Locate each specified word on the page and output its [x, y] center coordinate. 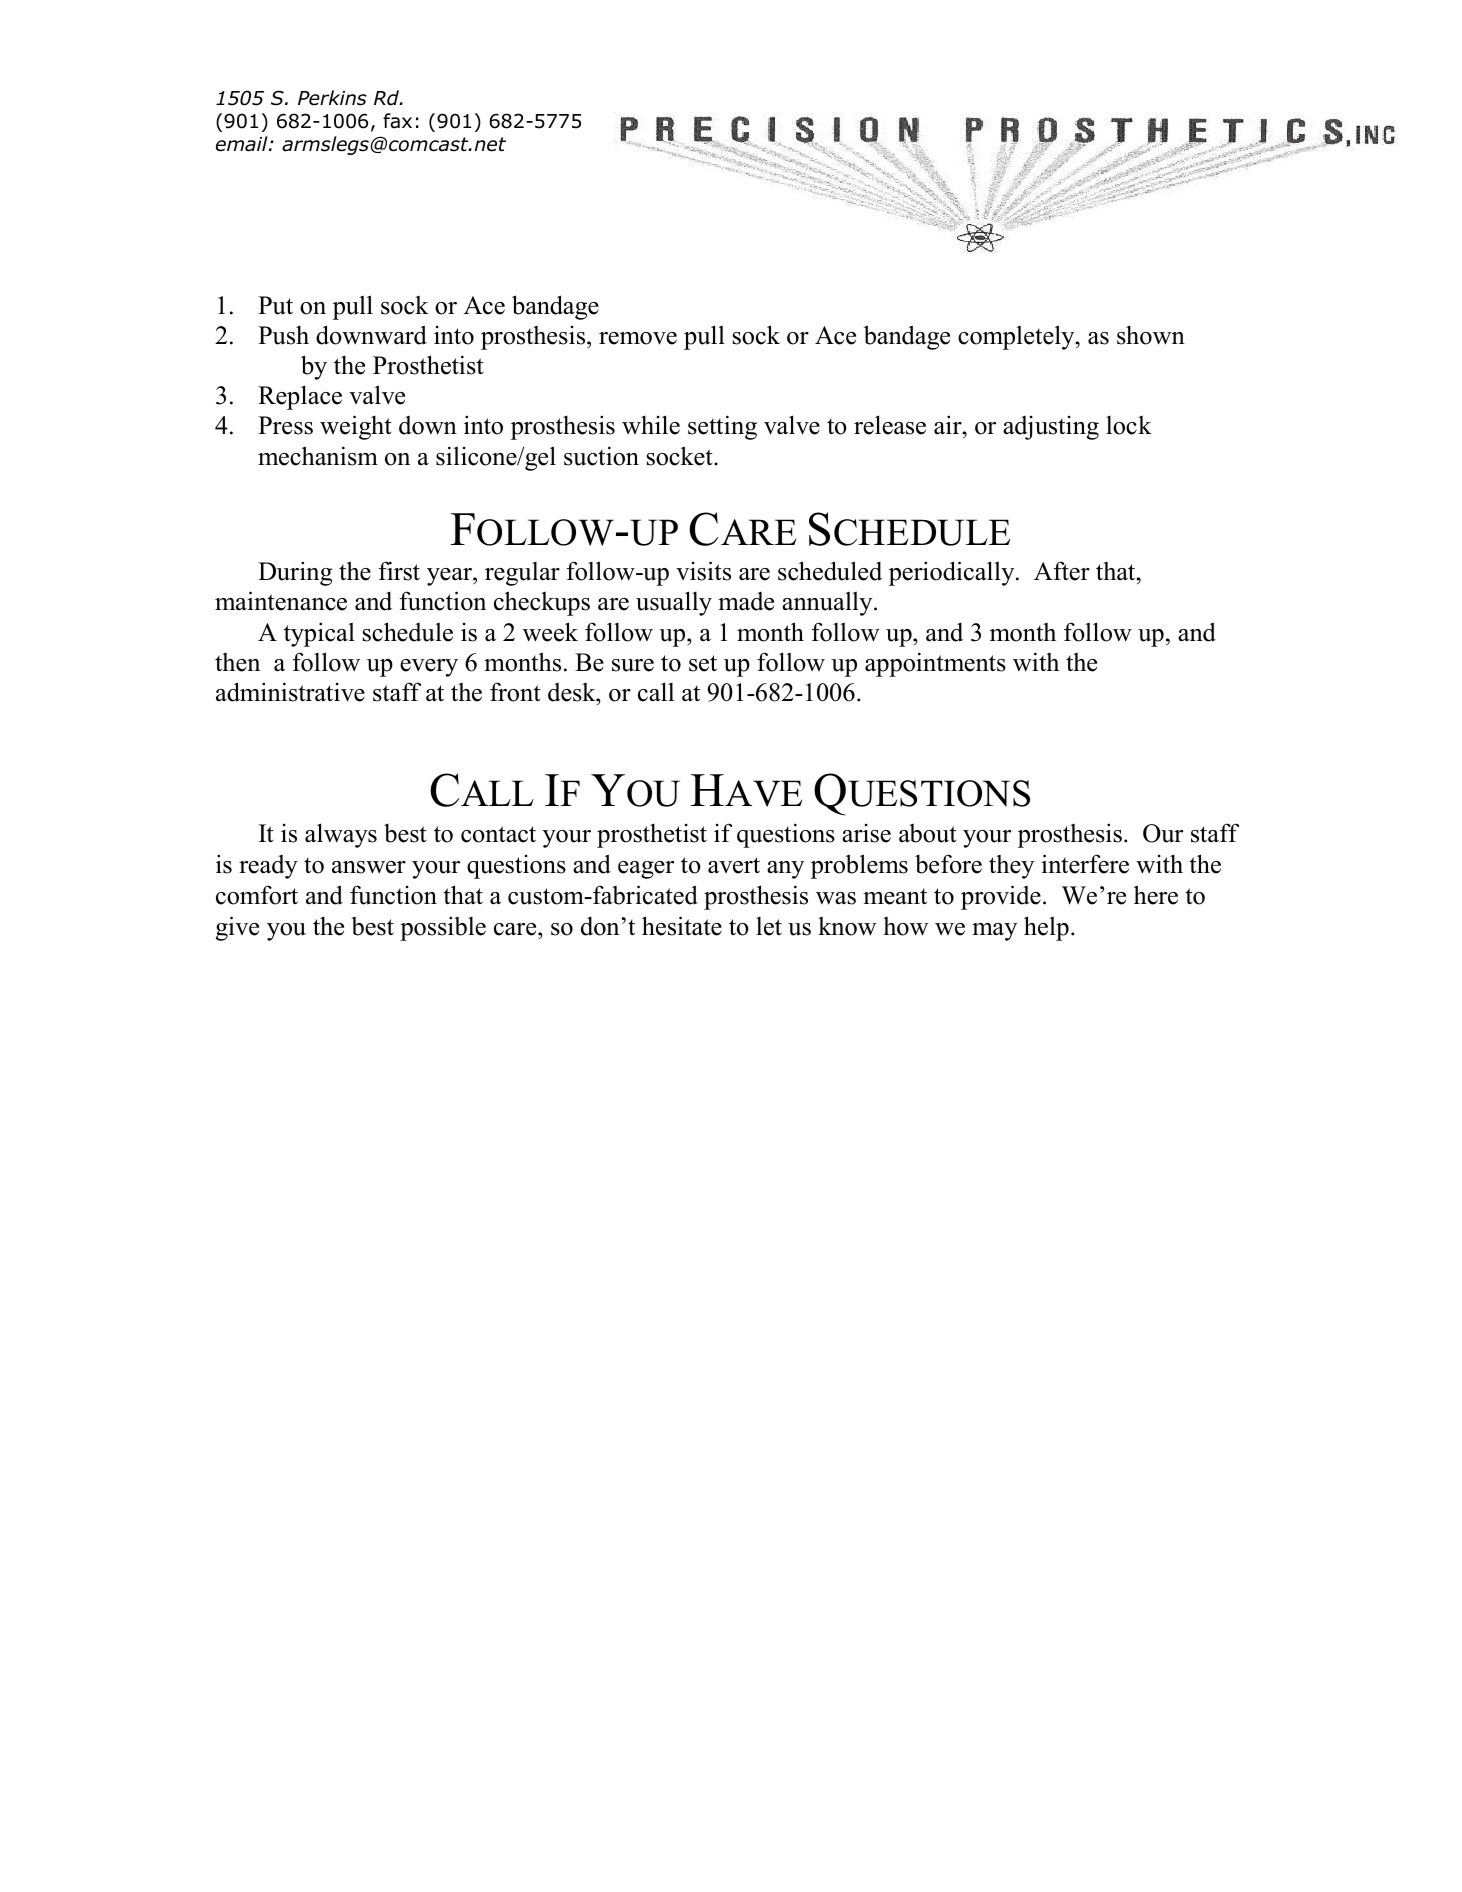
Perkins [332, 98]
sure [633, 665]
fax [397, 121]
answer [369, 867]
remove [638, 338]
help [1046, 928]
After [1062, 571]
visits [703, 571]
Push [283, 335]
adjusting [1051, 427]
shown [1151, 335]
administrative [290, 692]
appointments [935, 664]
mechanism [318, 456]
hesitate [682, 926]
